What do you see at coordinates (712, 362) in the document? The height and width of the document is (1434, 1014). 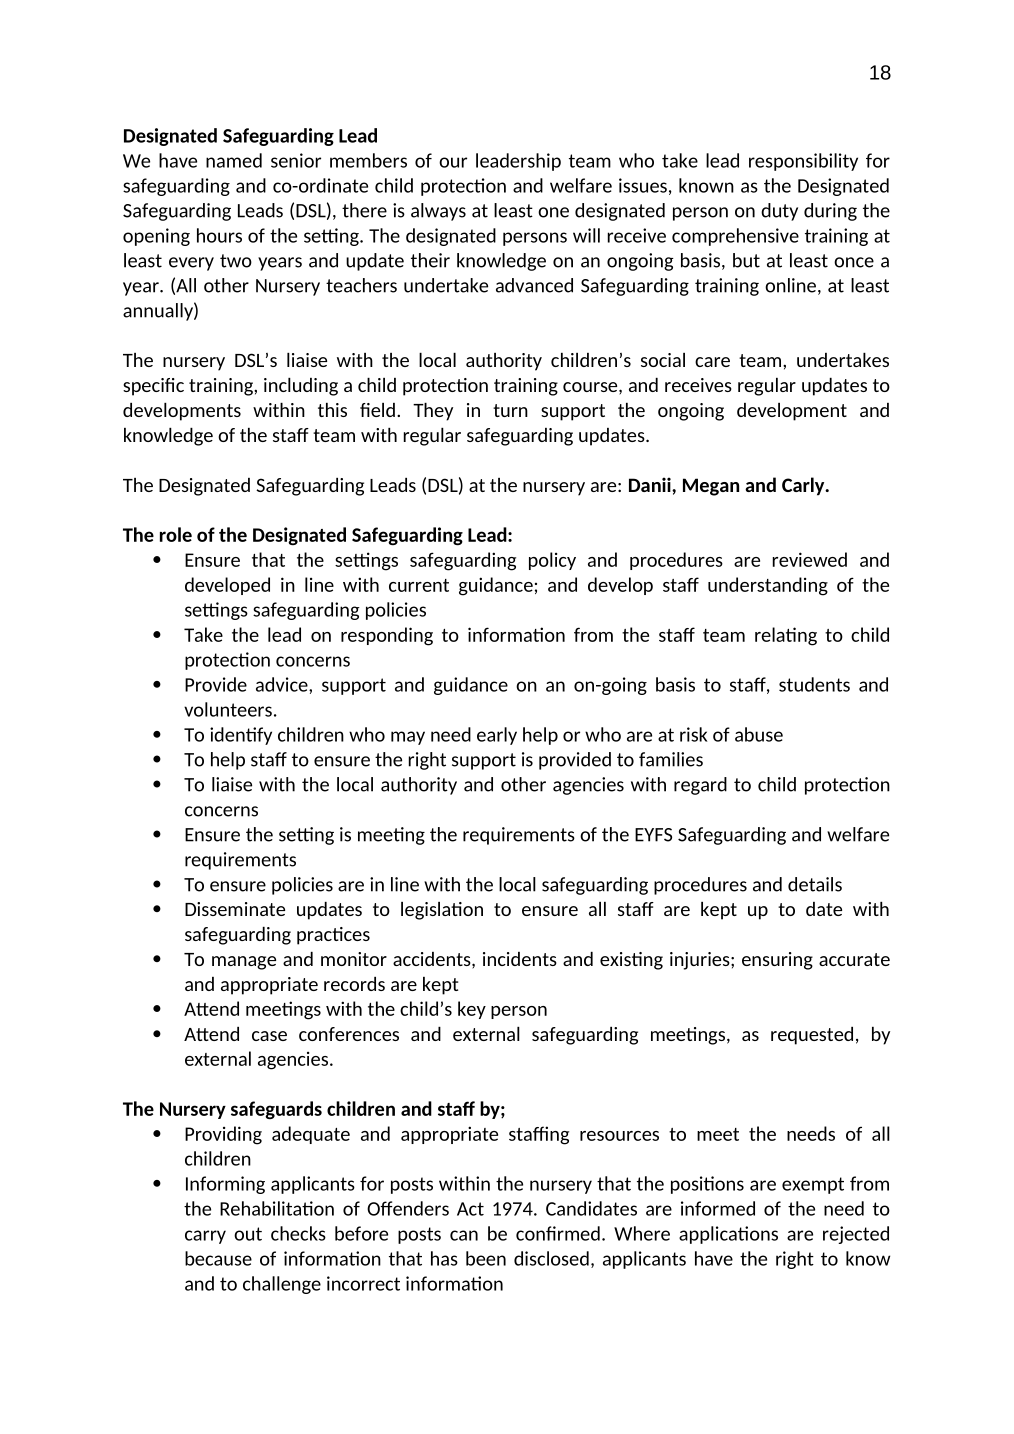 I see `care` at bounding box center [712, 362].
